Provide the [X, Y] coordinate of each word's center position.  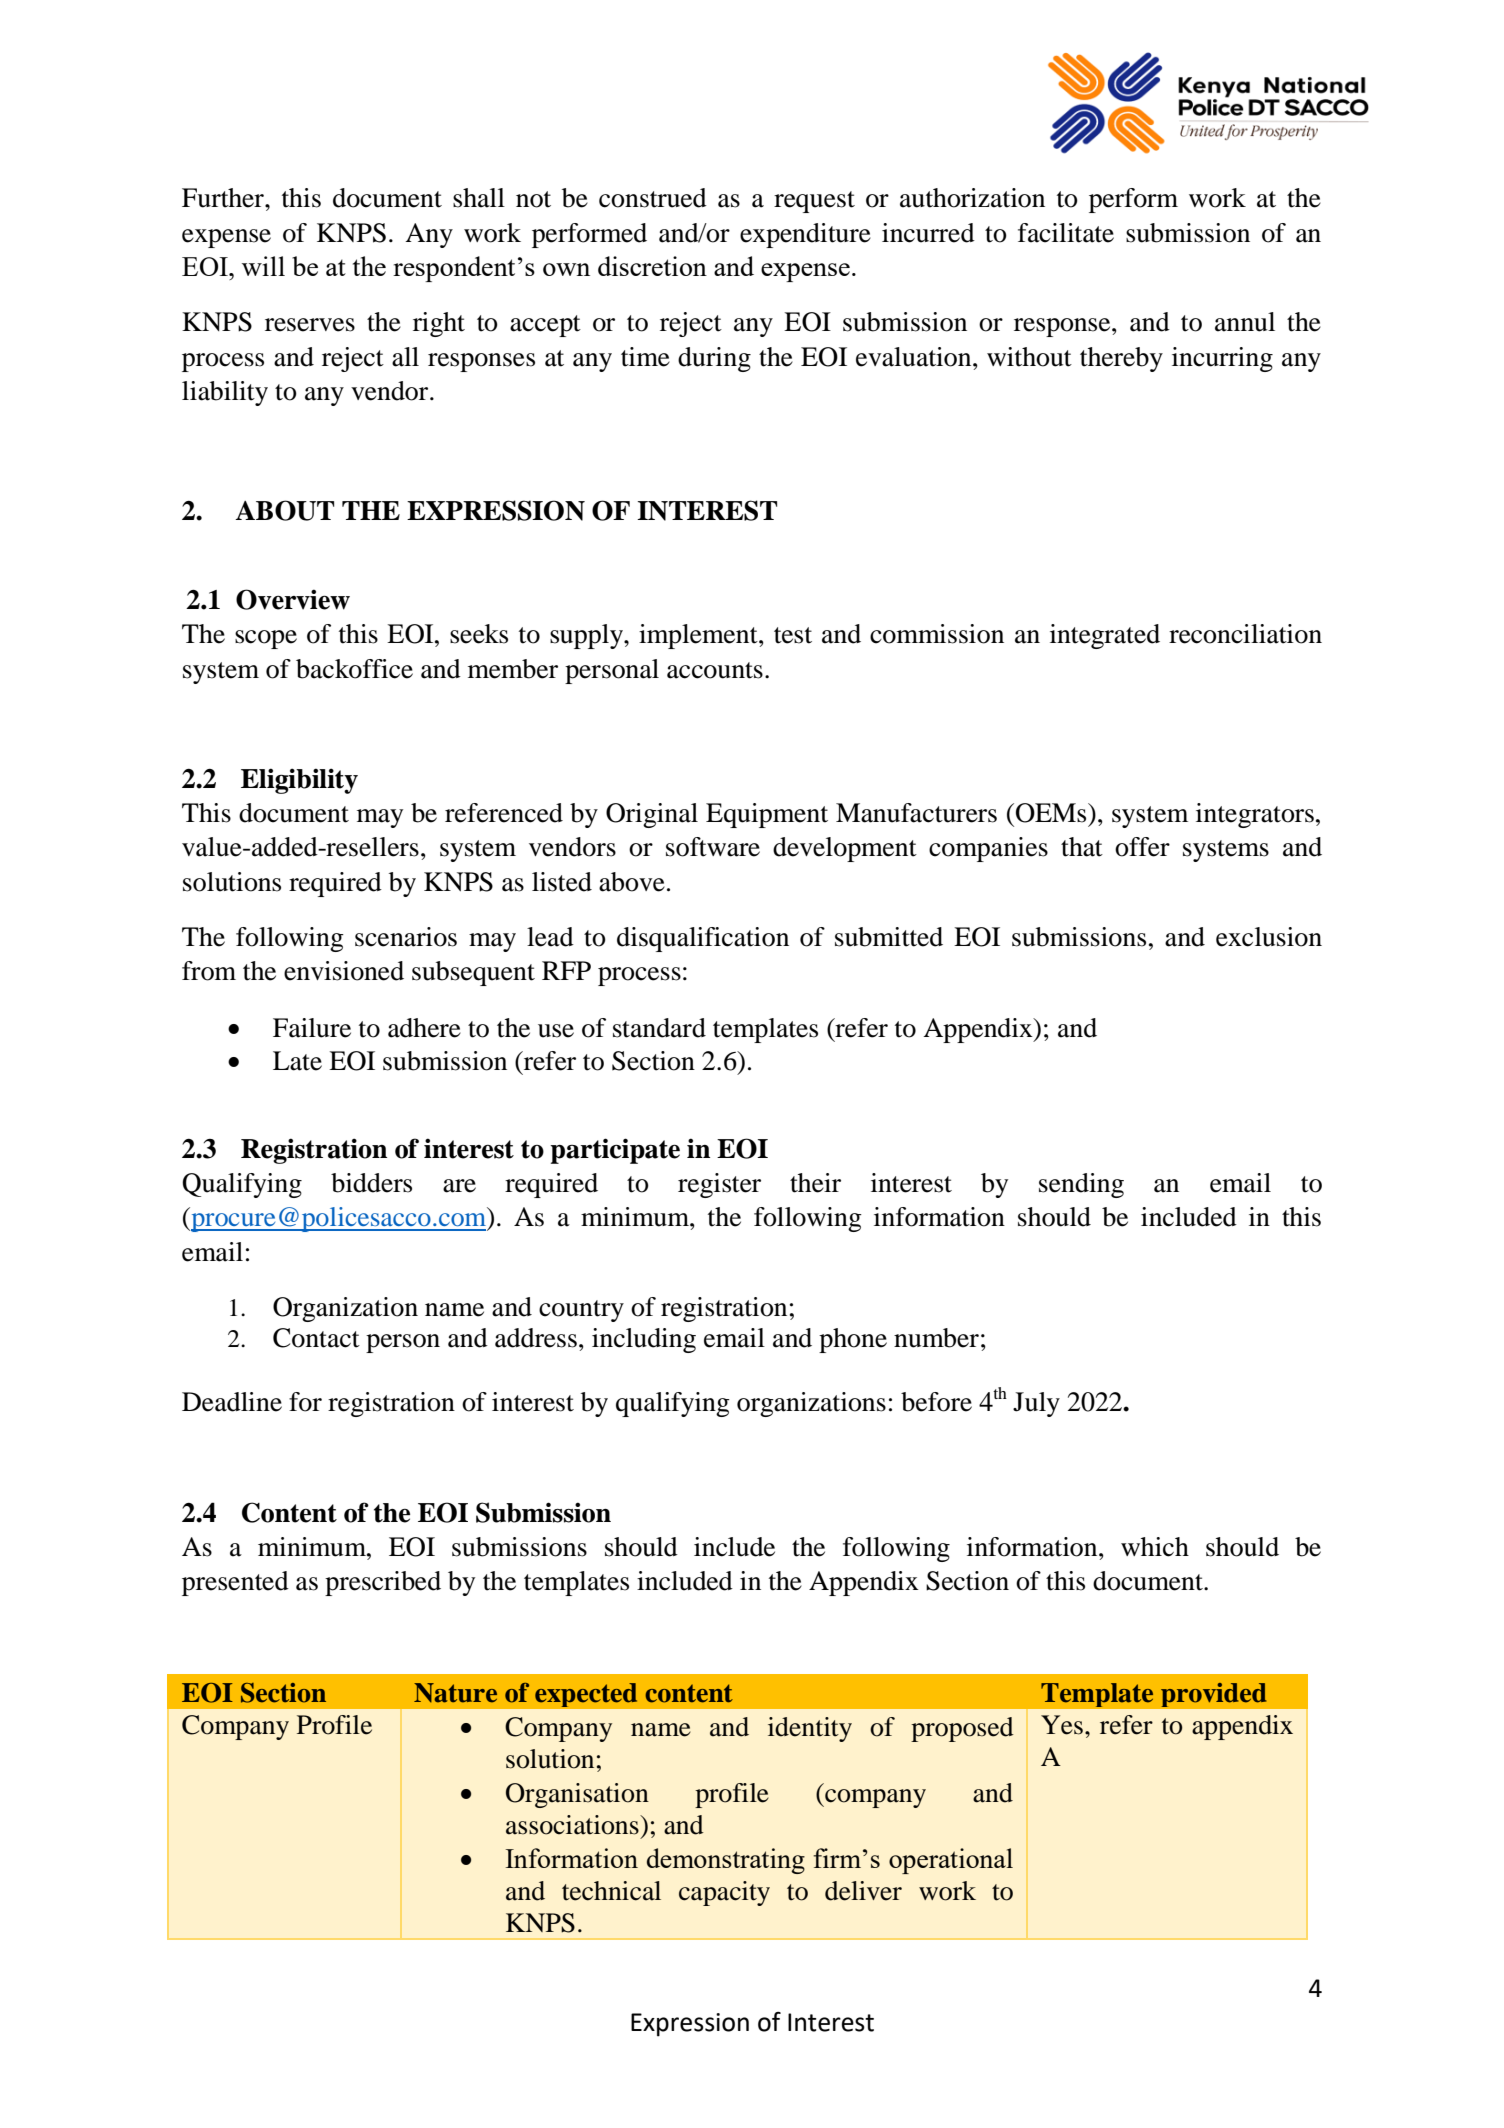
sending [1081, 1185]
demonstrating [726, 1861]
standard [659, 1028]
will [263, 266]
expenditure [805, 235]
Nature [455, 1693]
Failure [312, 1028]
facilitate [1066, 233]
